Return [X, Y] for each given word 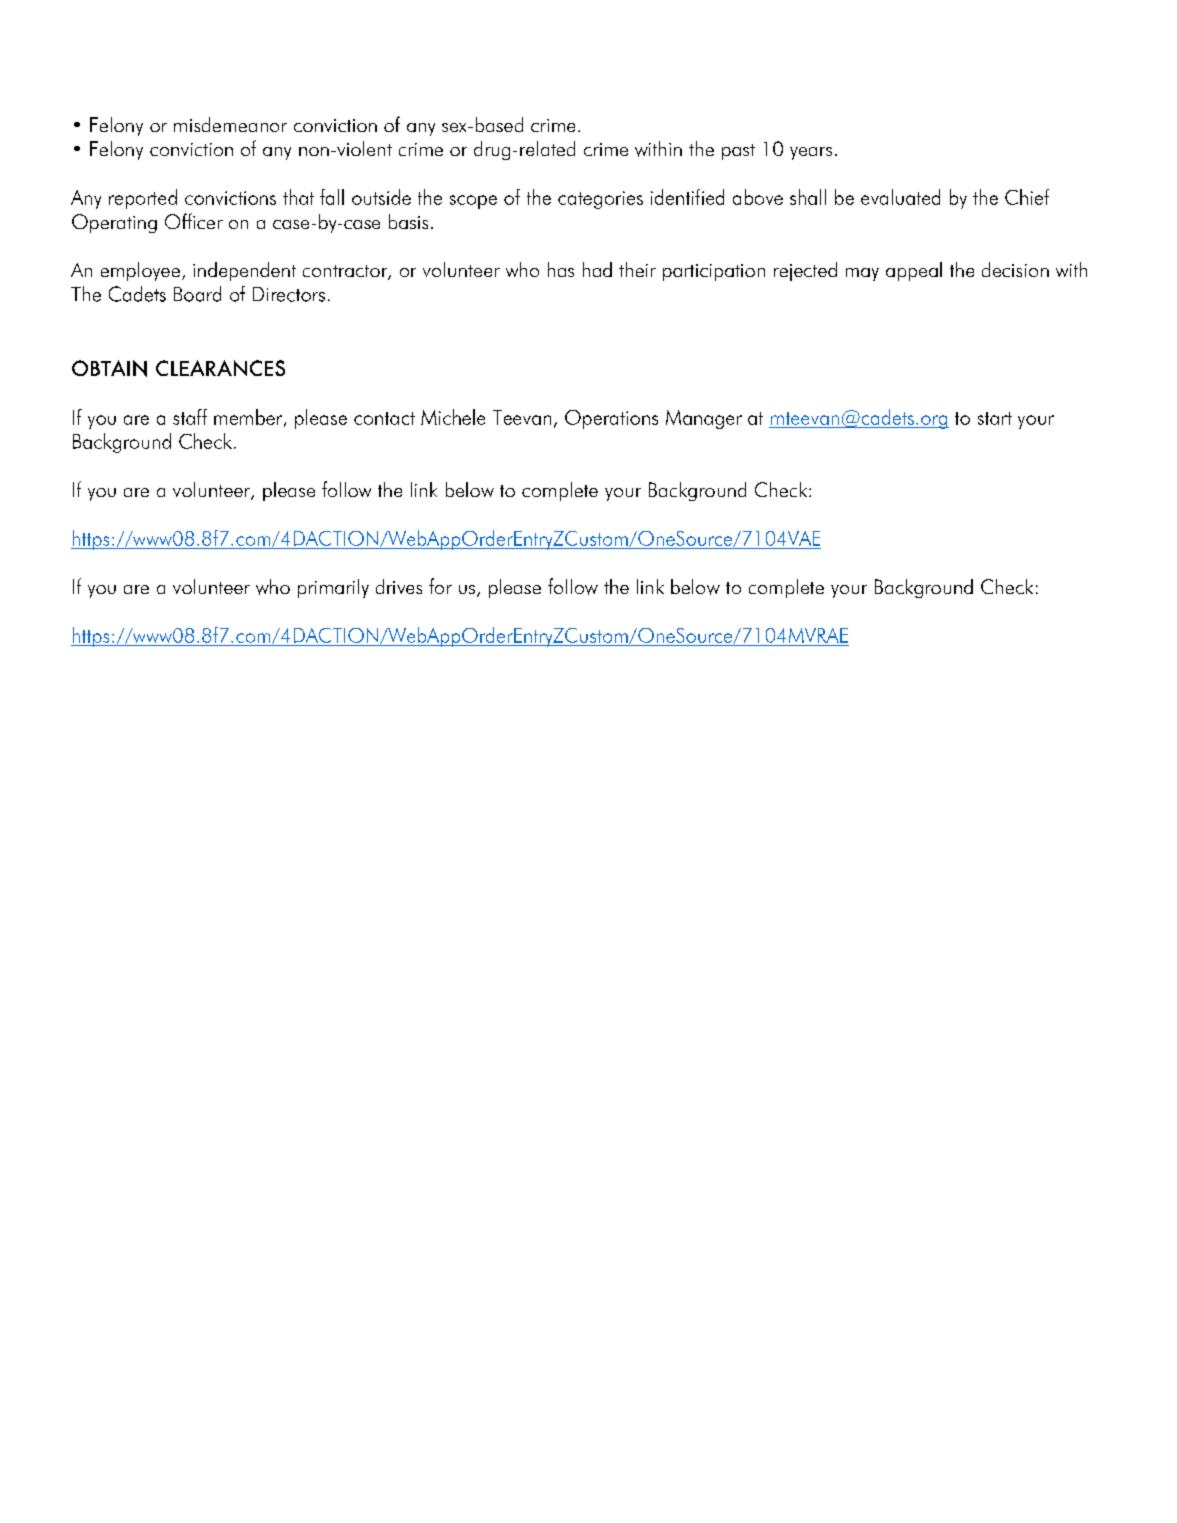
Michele [453, 417]
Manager [704, 419]
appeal [914, 271]
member [249, 418]
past [738, 152]
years [811, 153]
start [995, 418]
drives [399, 586]
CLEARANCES [220, 368]
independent [244, 271]
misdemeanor [230, 124]
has [561, 269]
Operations [611, 419]
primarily [333, 588]
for [440, 586]
